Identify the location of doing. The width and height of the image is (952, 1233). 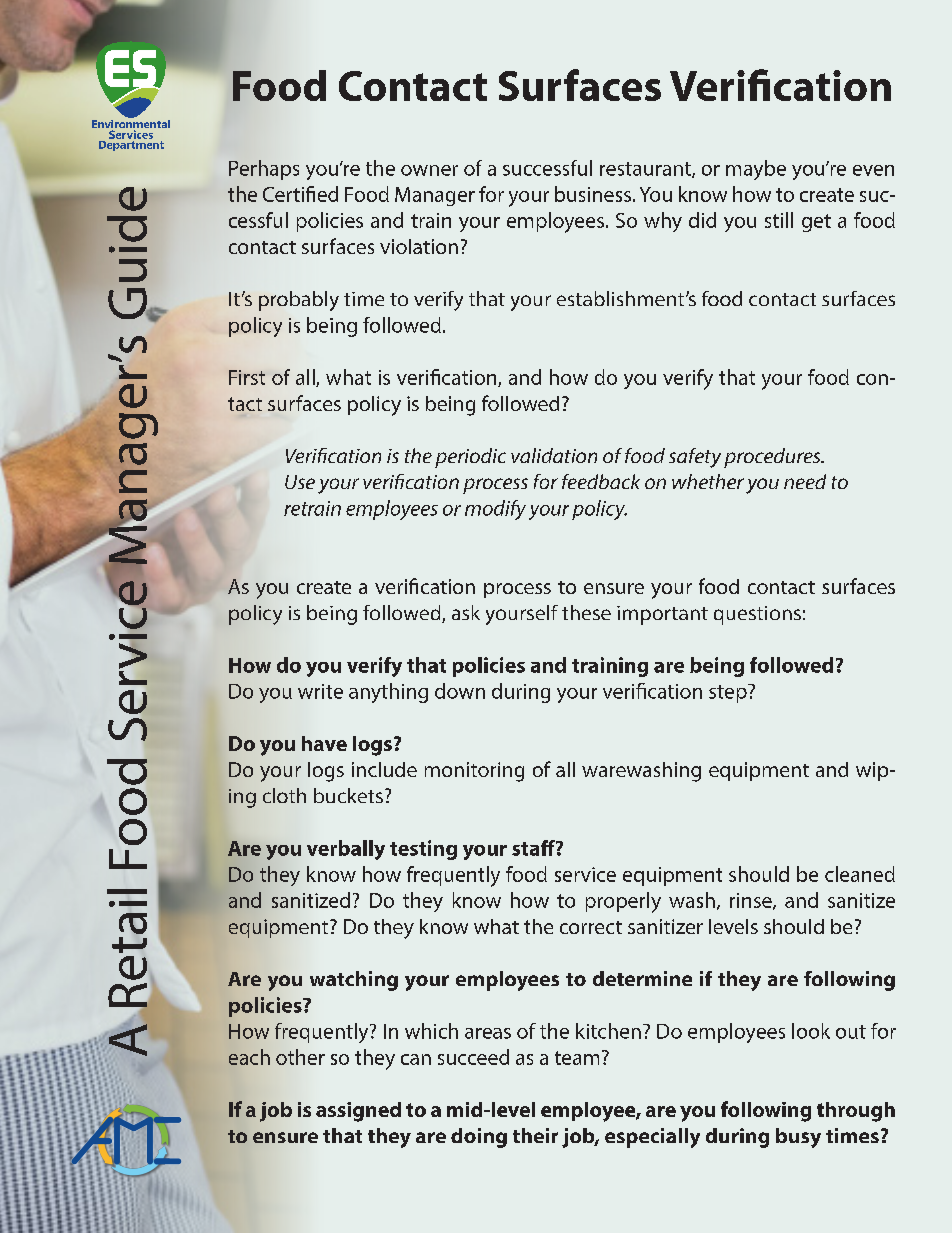
(479, 1138).
